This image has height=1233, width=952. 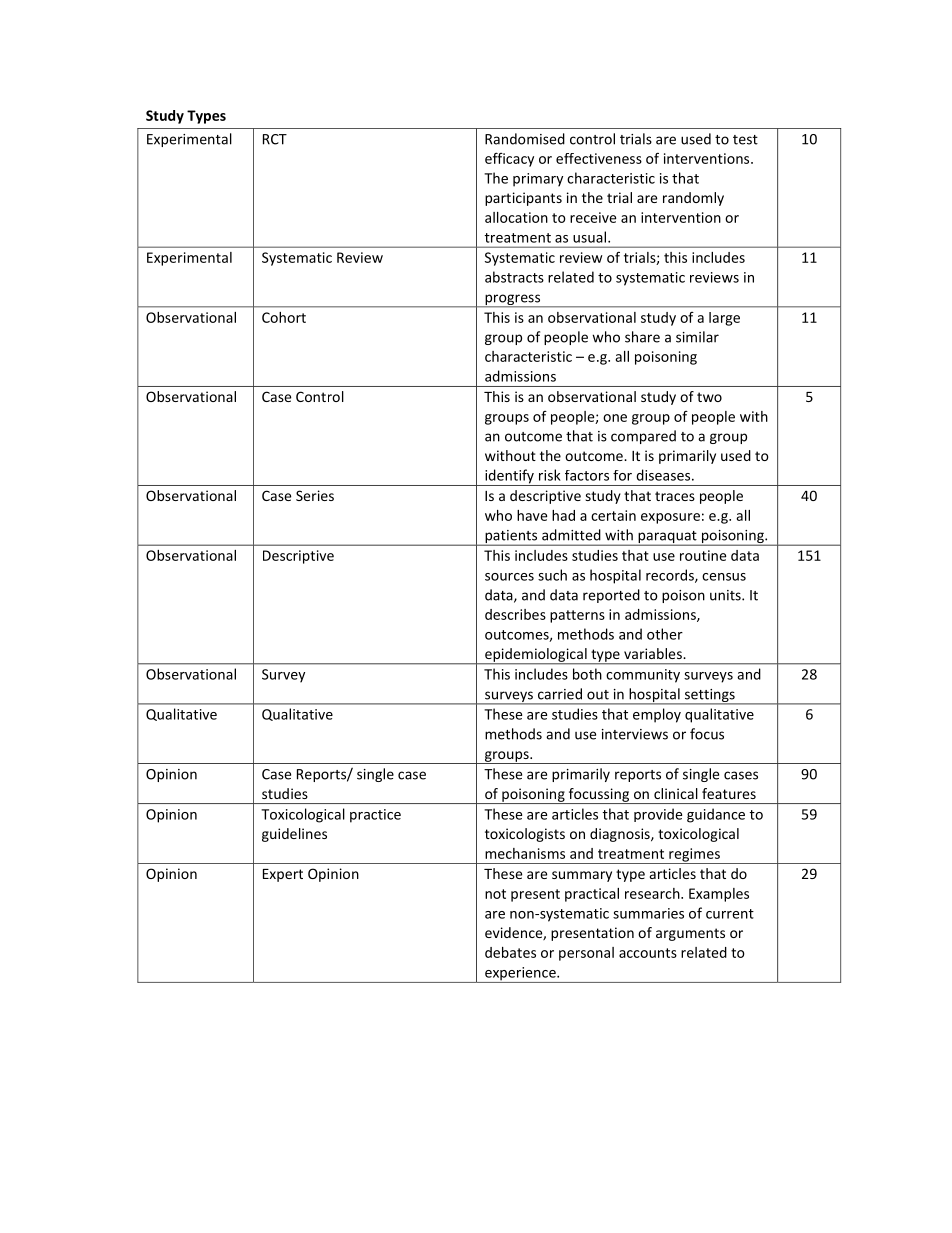 I want to click on Expert, so click(x=283, y=875).
